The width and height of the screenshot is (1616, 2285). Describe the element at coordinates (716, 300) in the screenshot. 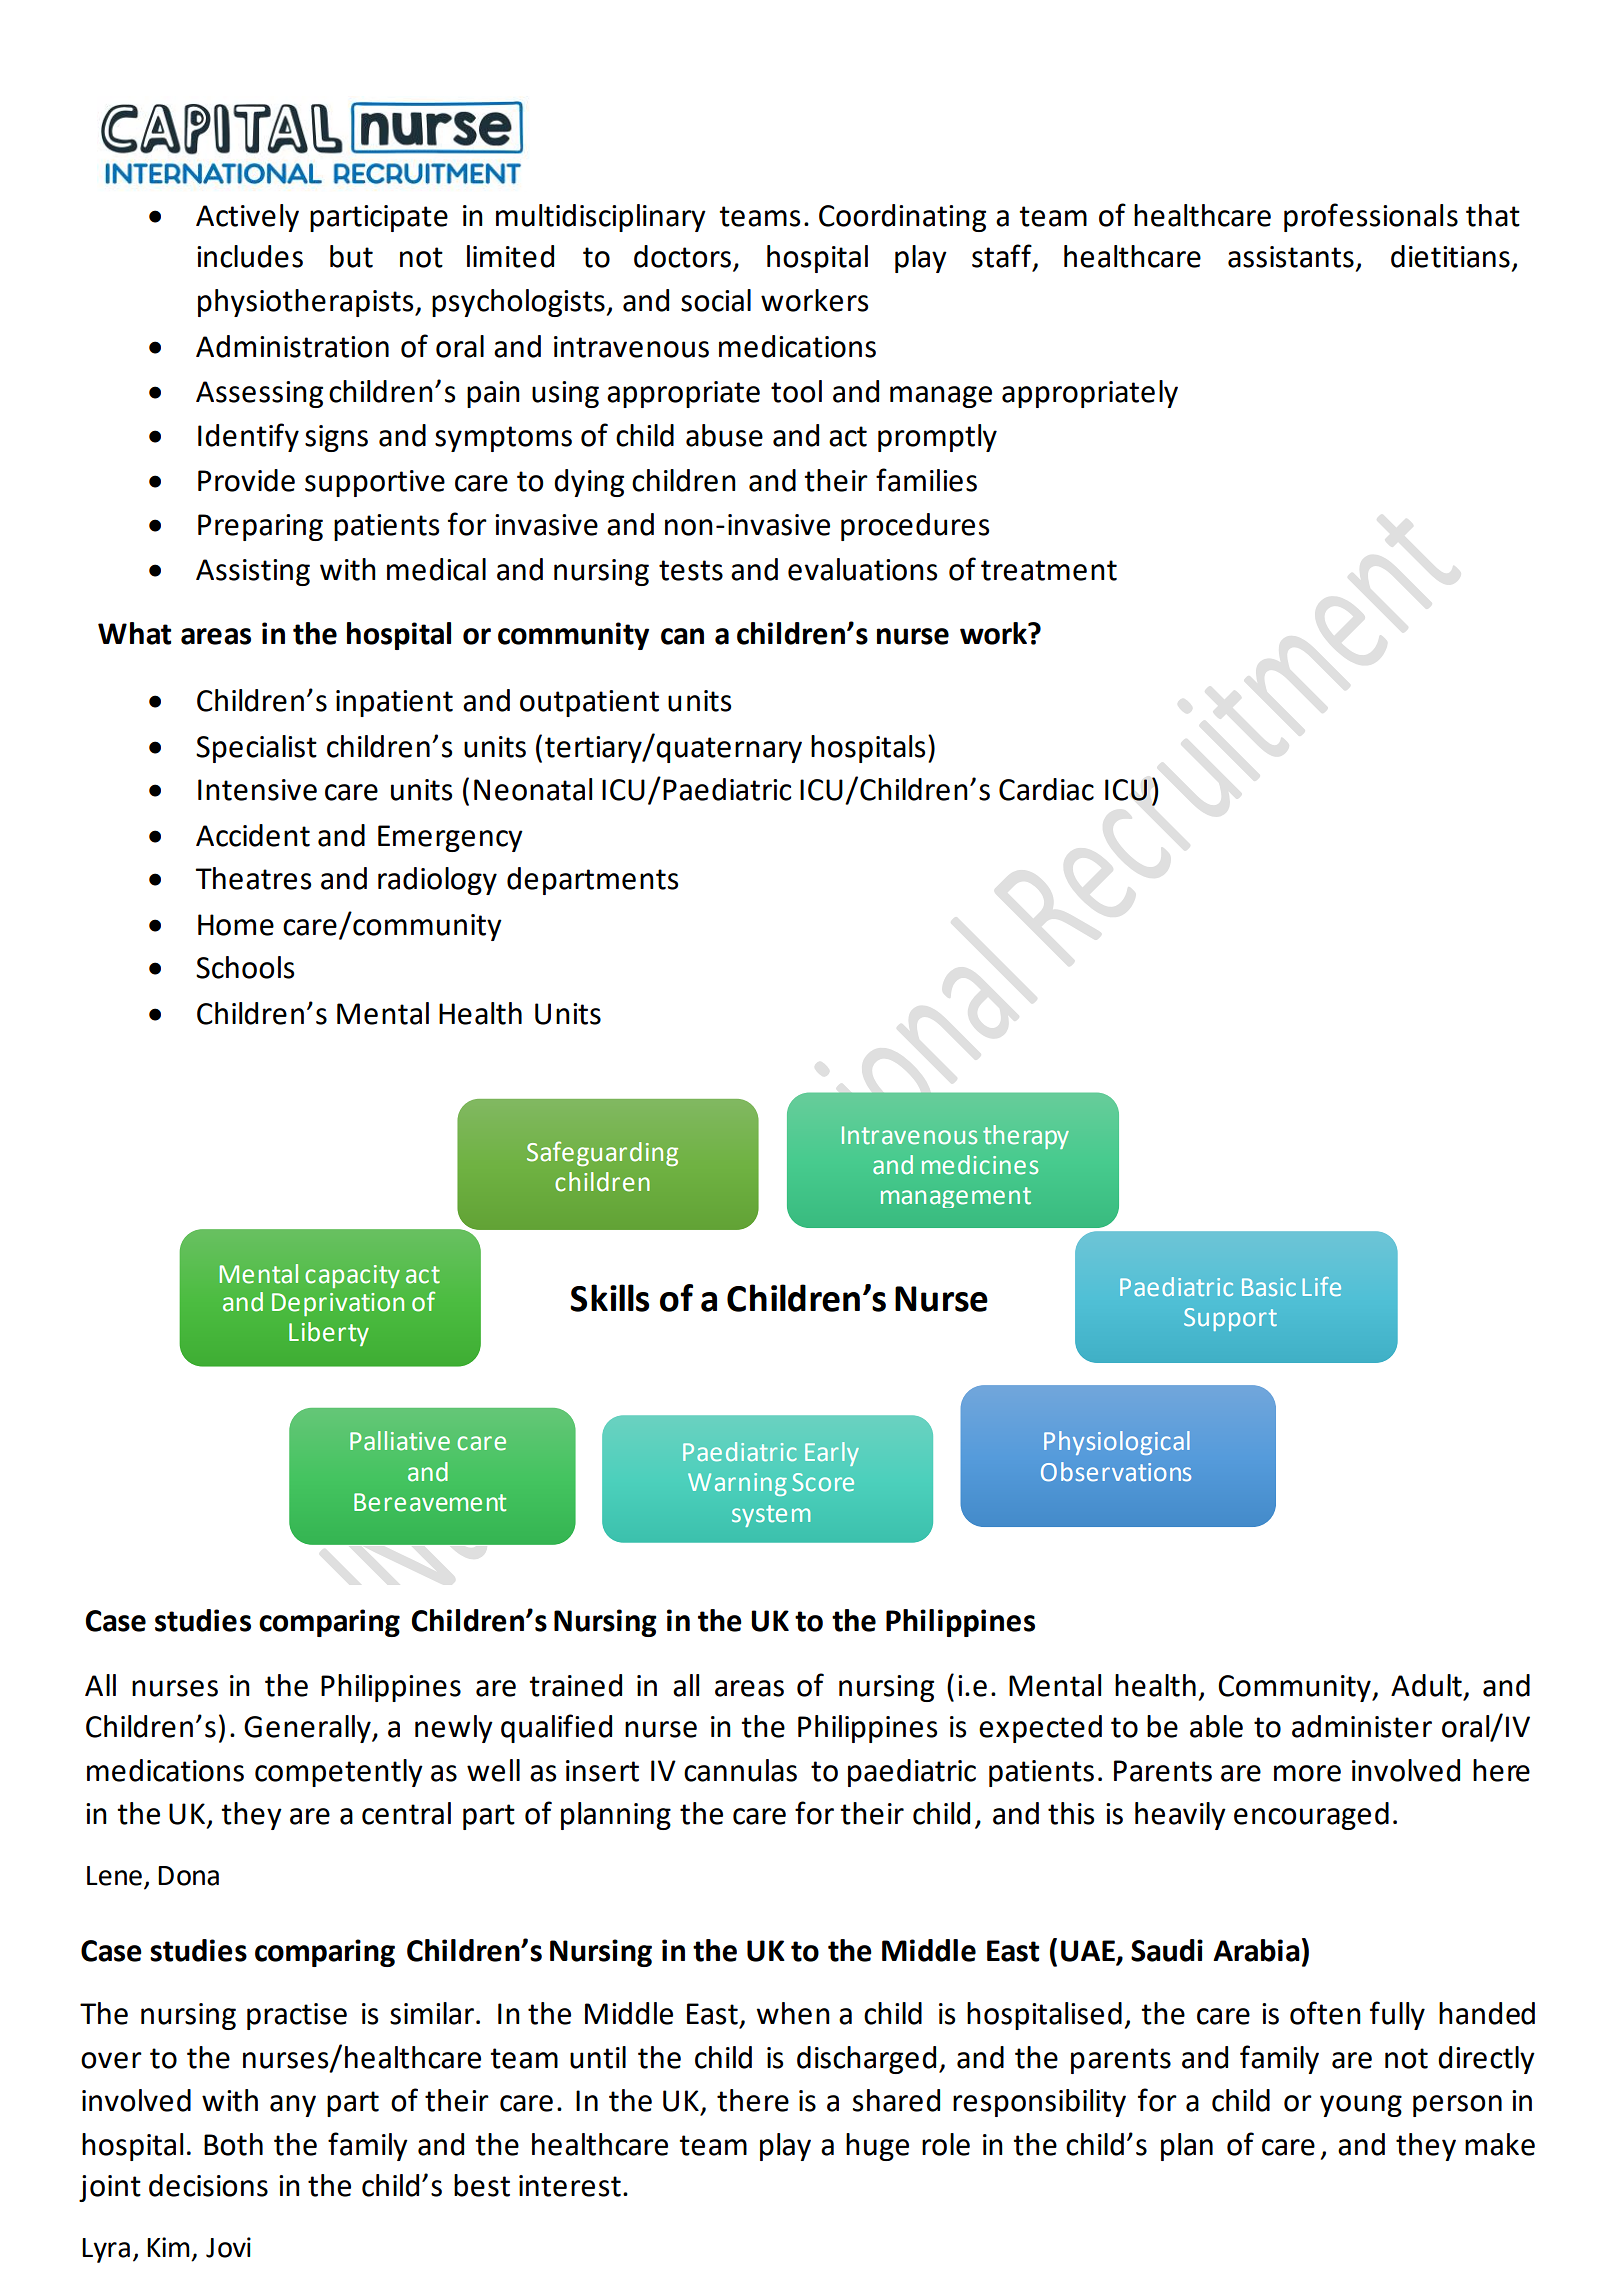

I see `social` at that location.
